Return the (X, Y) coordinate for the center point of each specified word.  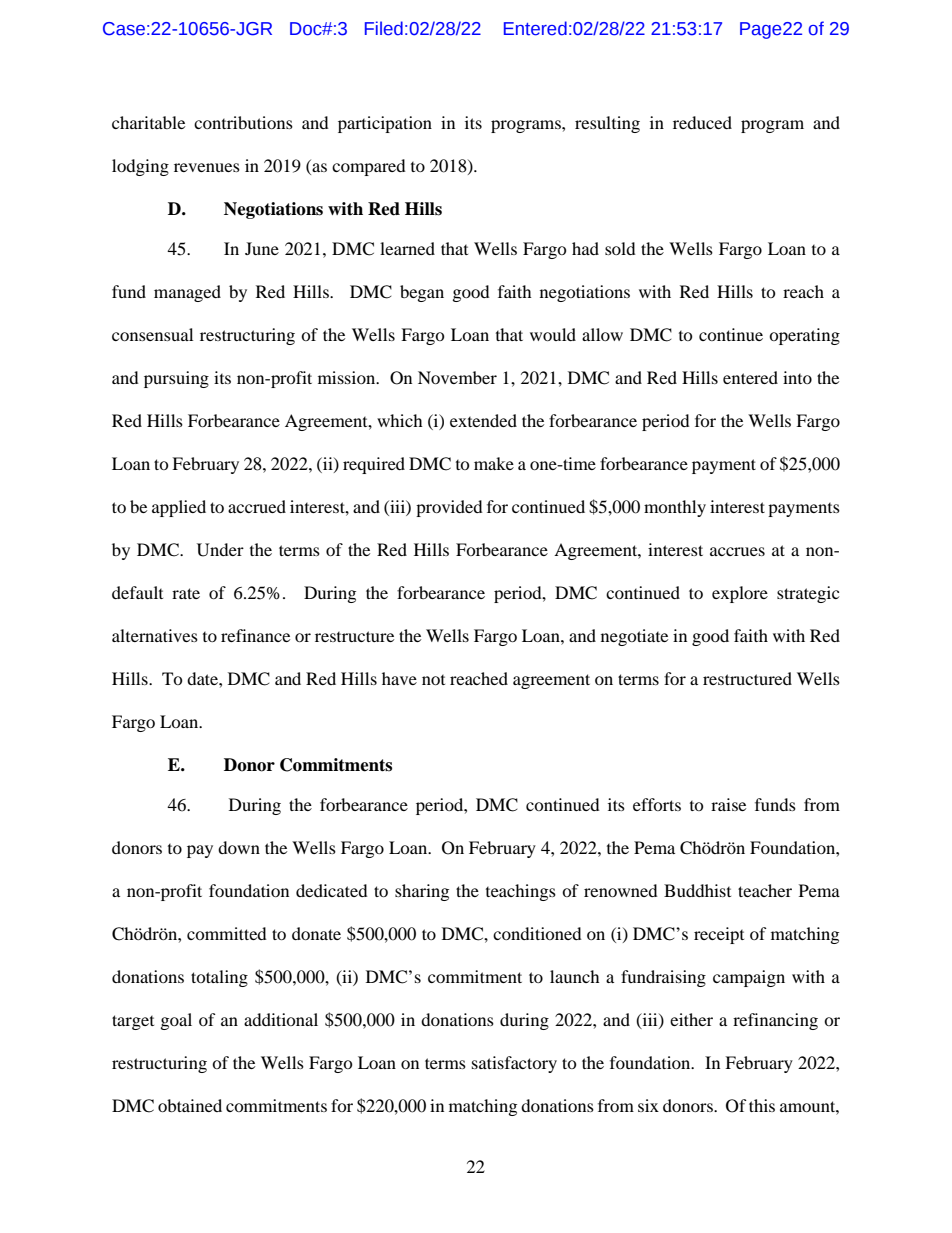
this (762, 1105)
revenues (207, 167)
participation (385, 124)
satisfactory (514, 1064)
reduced (702, 122)
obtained (190, 1105)
